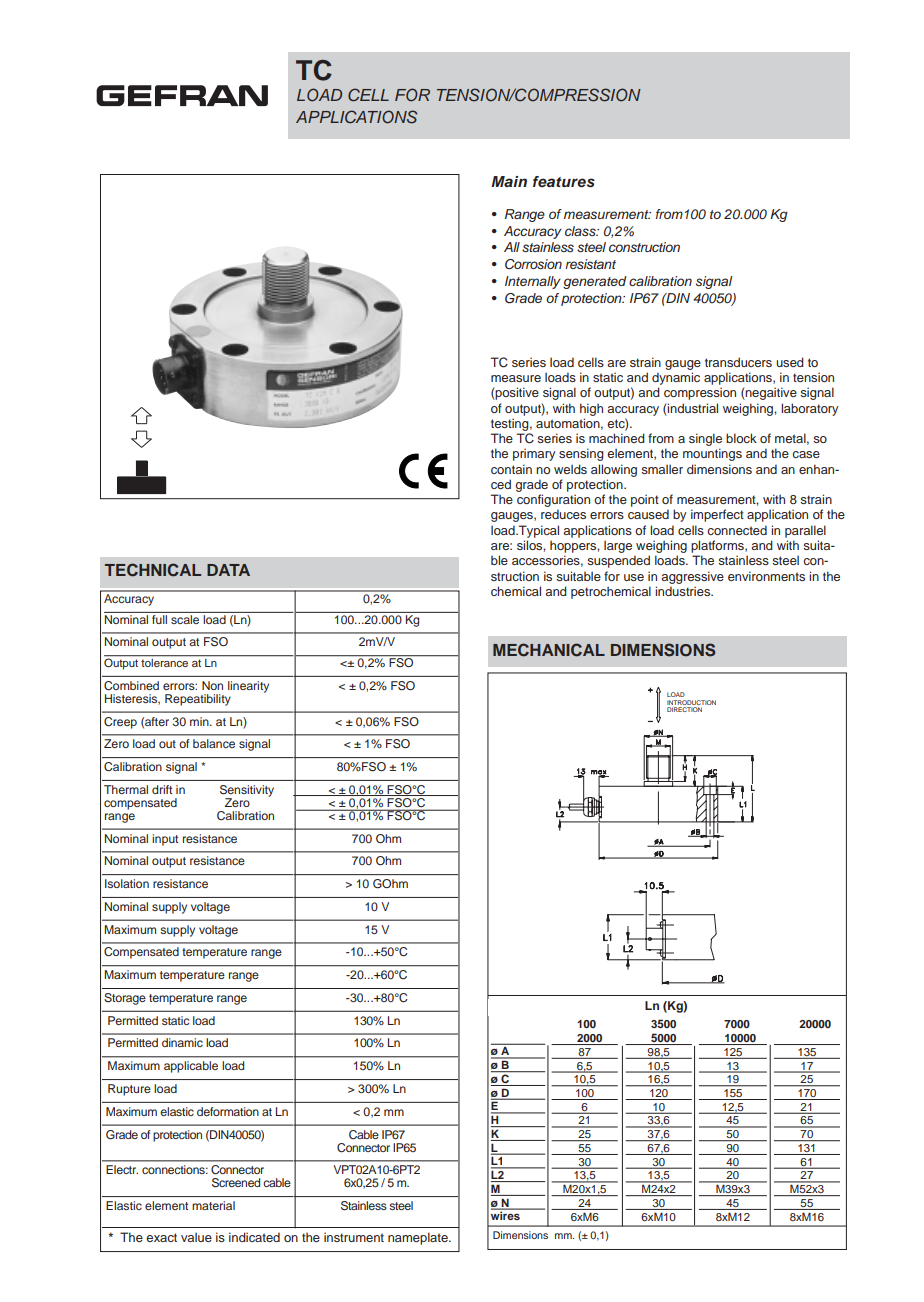 The width and height of the document is (924, 1302). Describe the element at coordinates (683, 591) in the document. I see `industries` at that location.
